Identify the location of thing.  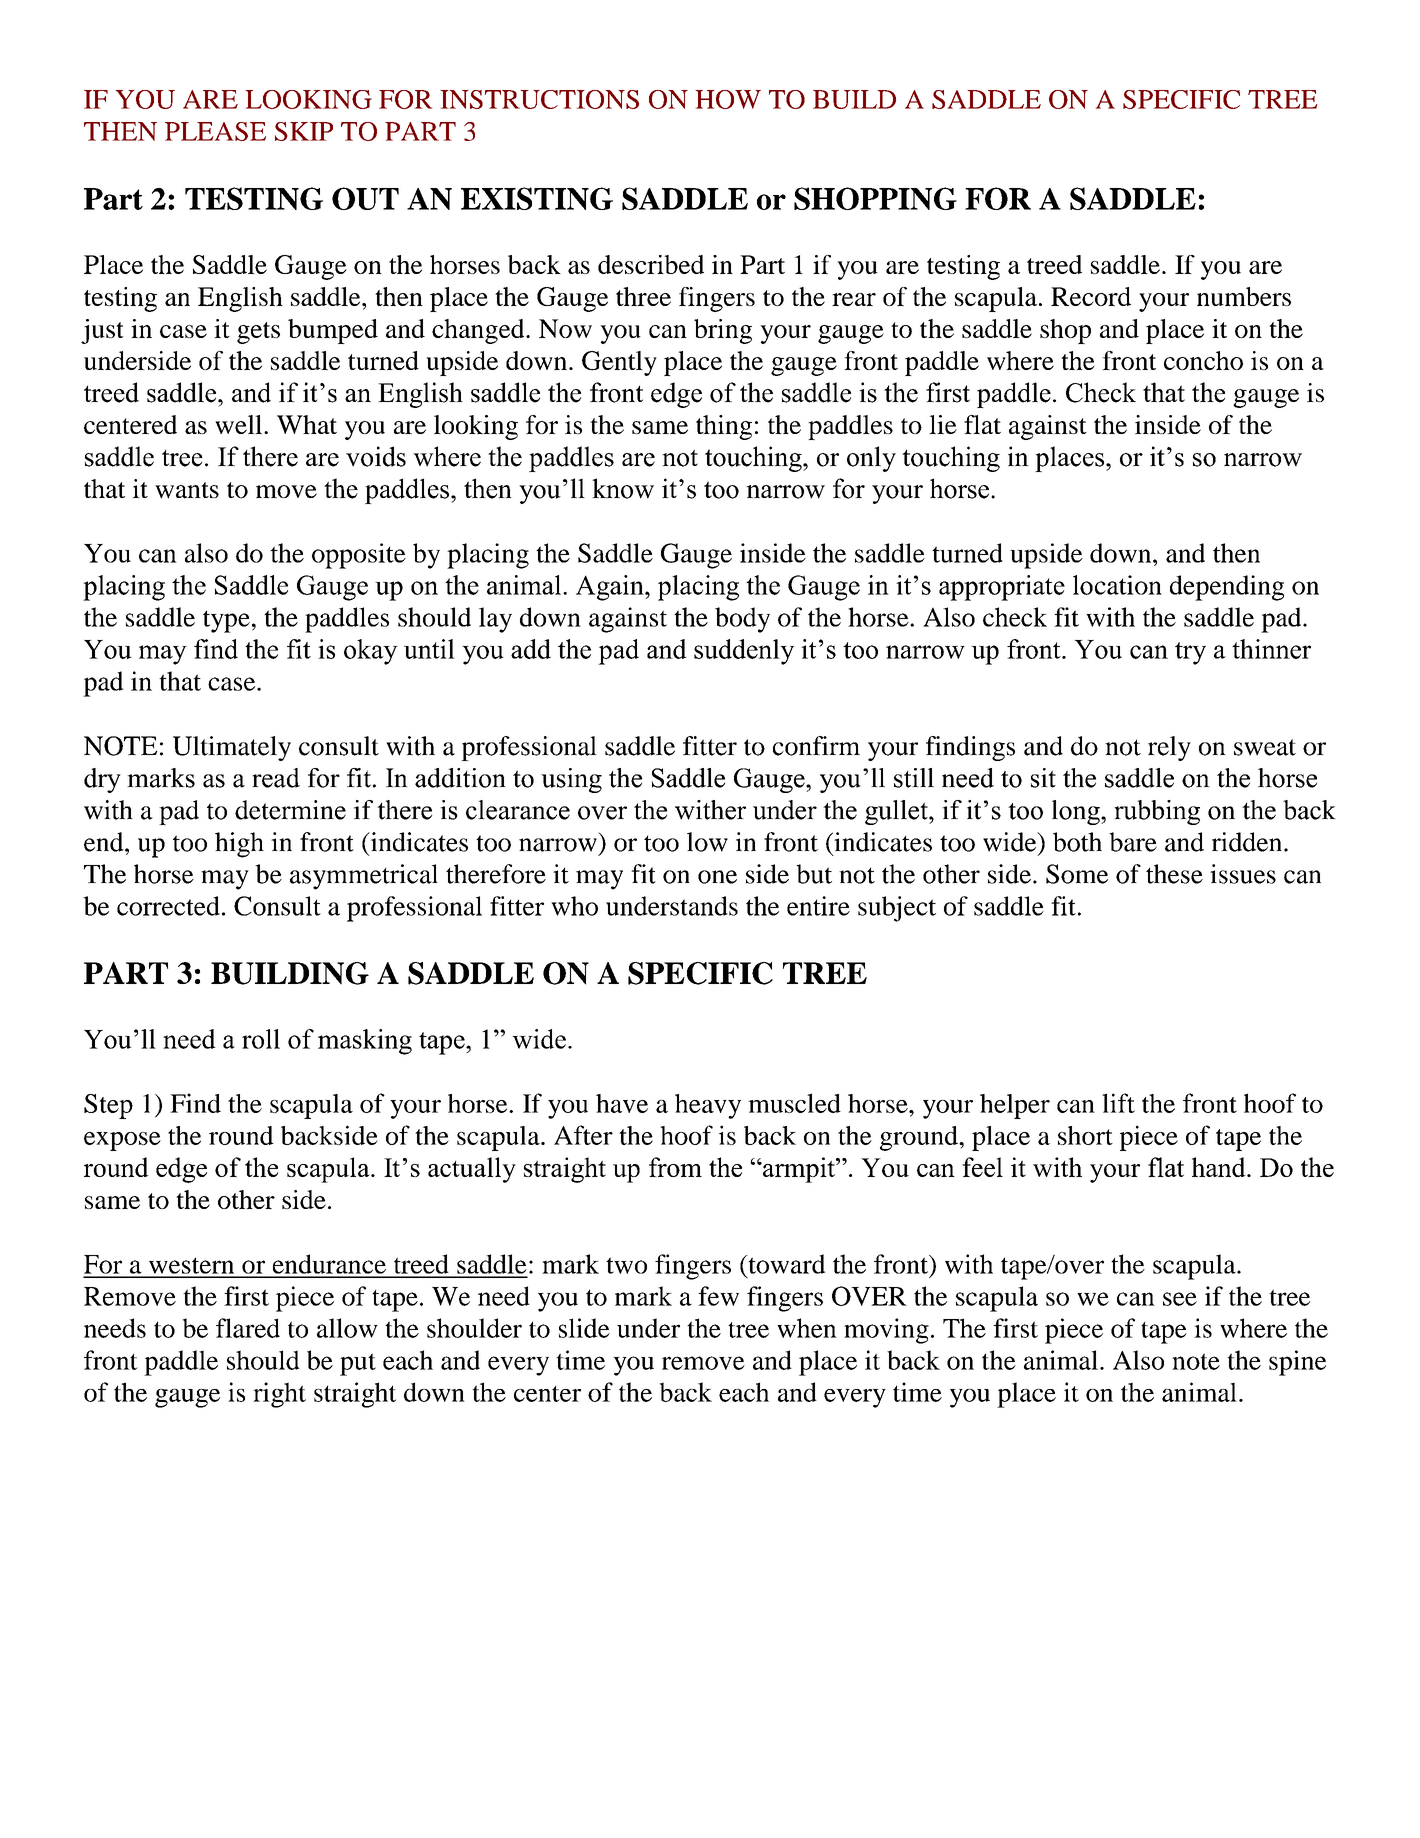
(724, 427).
